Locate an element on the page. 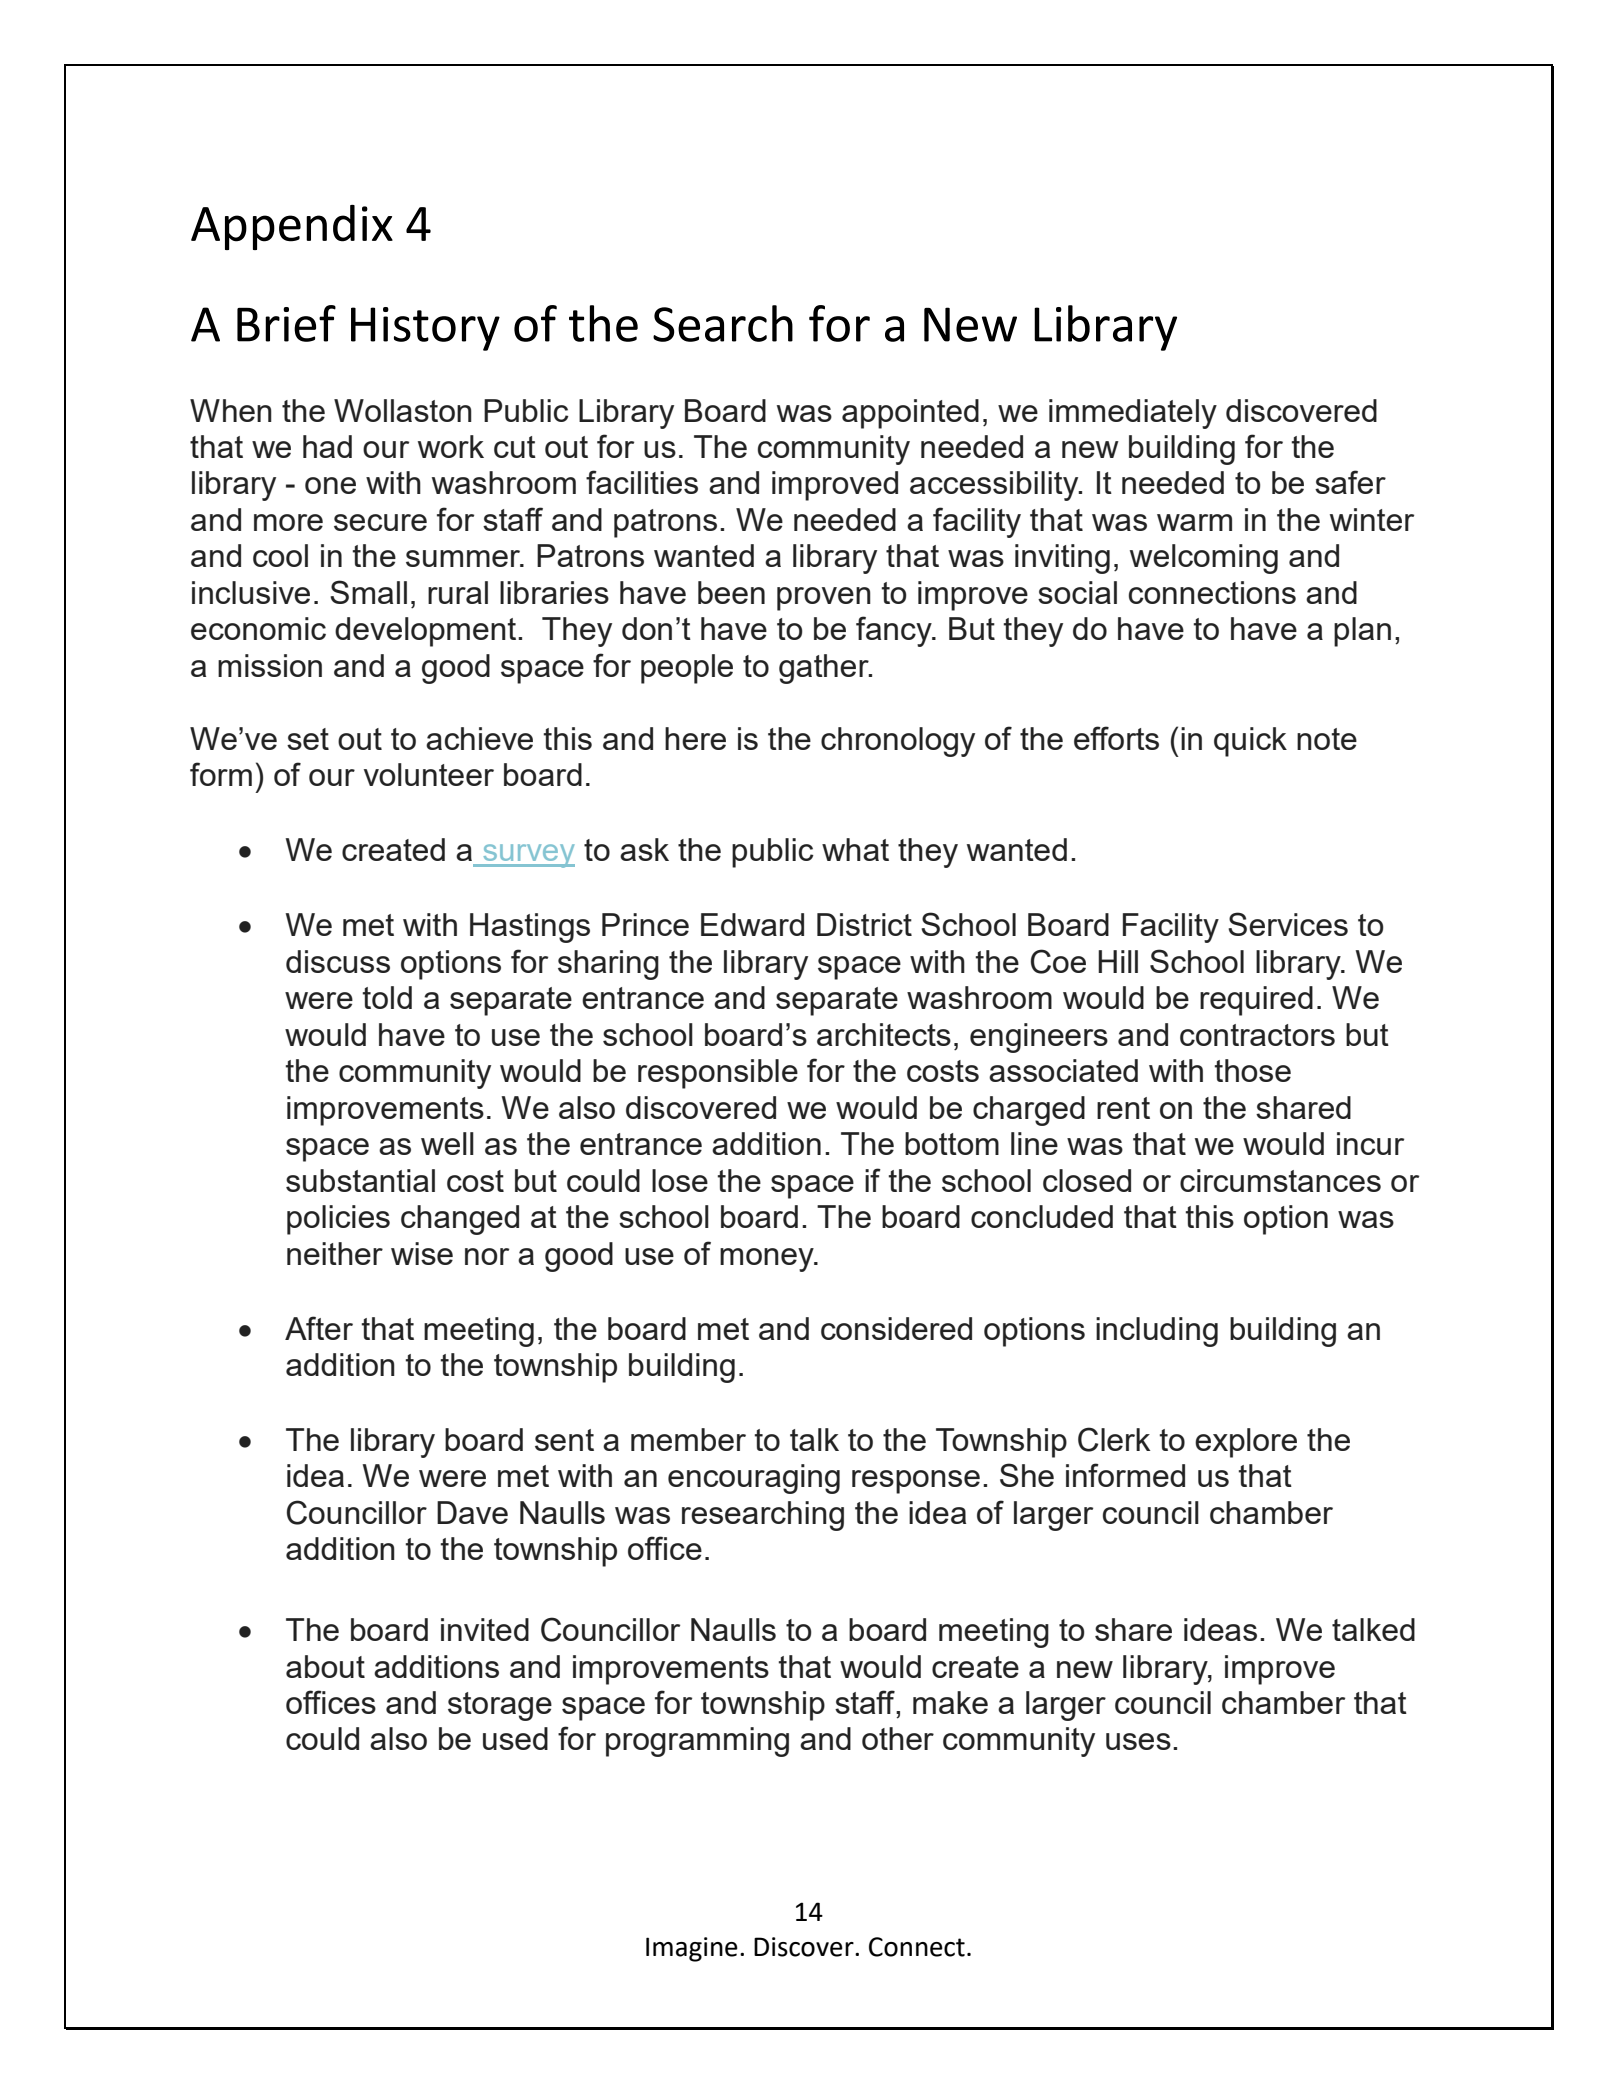  immediately is located at coordinates (1133, 414).
